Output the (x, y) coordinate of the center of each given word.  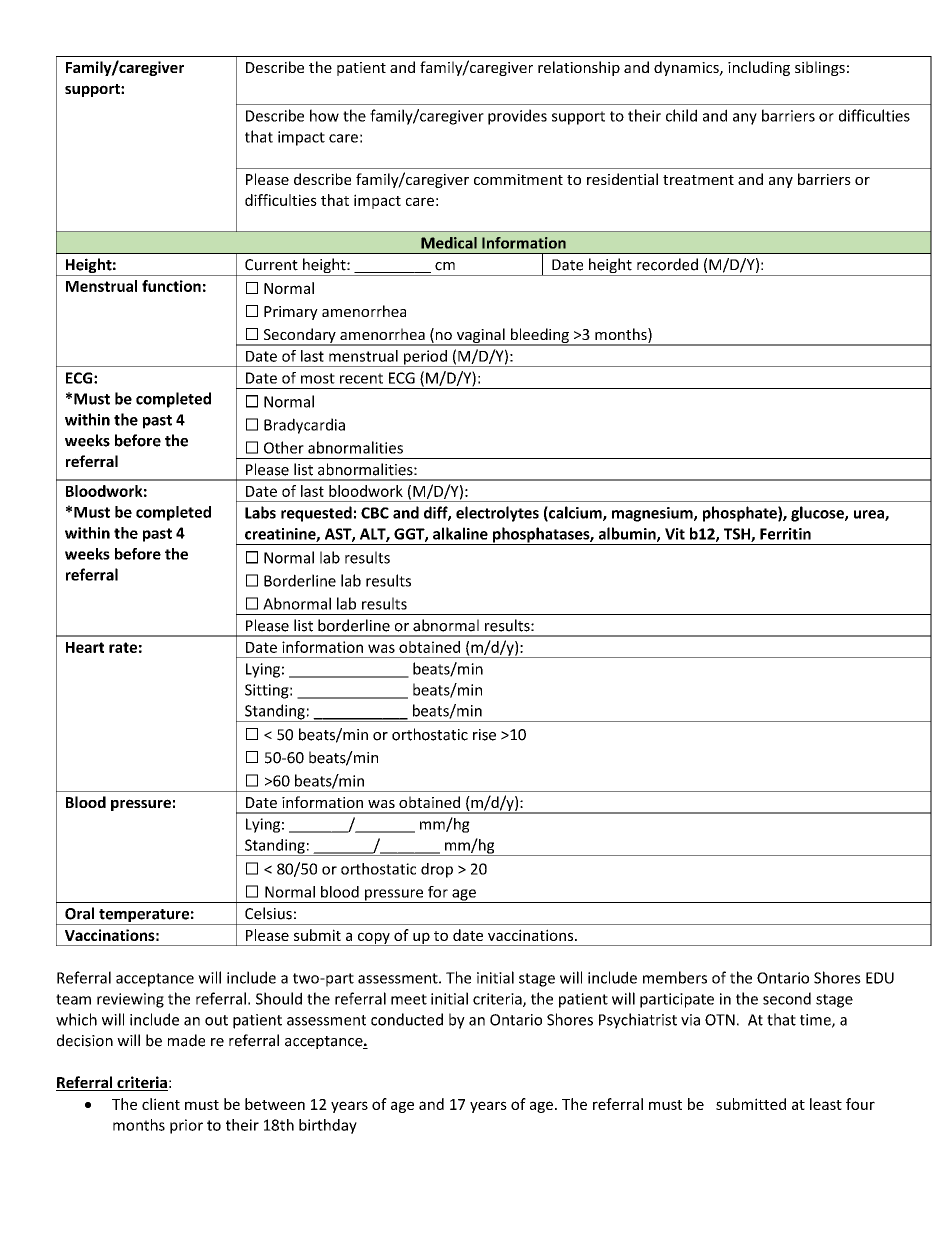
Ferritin (785, 534)
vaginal (480, 337)
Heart (85, 647)
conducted (407, 1019)
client (161, 1104)
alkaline (460, 533)
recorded (667, 264)
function (171, 286)
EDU (880, 978)
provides (517, 117)
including (759, 68)
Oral (79, 913)
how (324, 115)
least (826, 1104)
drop (437, 870)
